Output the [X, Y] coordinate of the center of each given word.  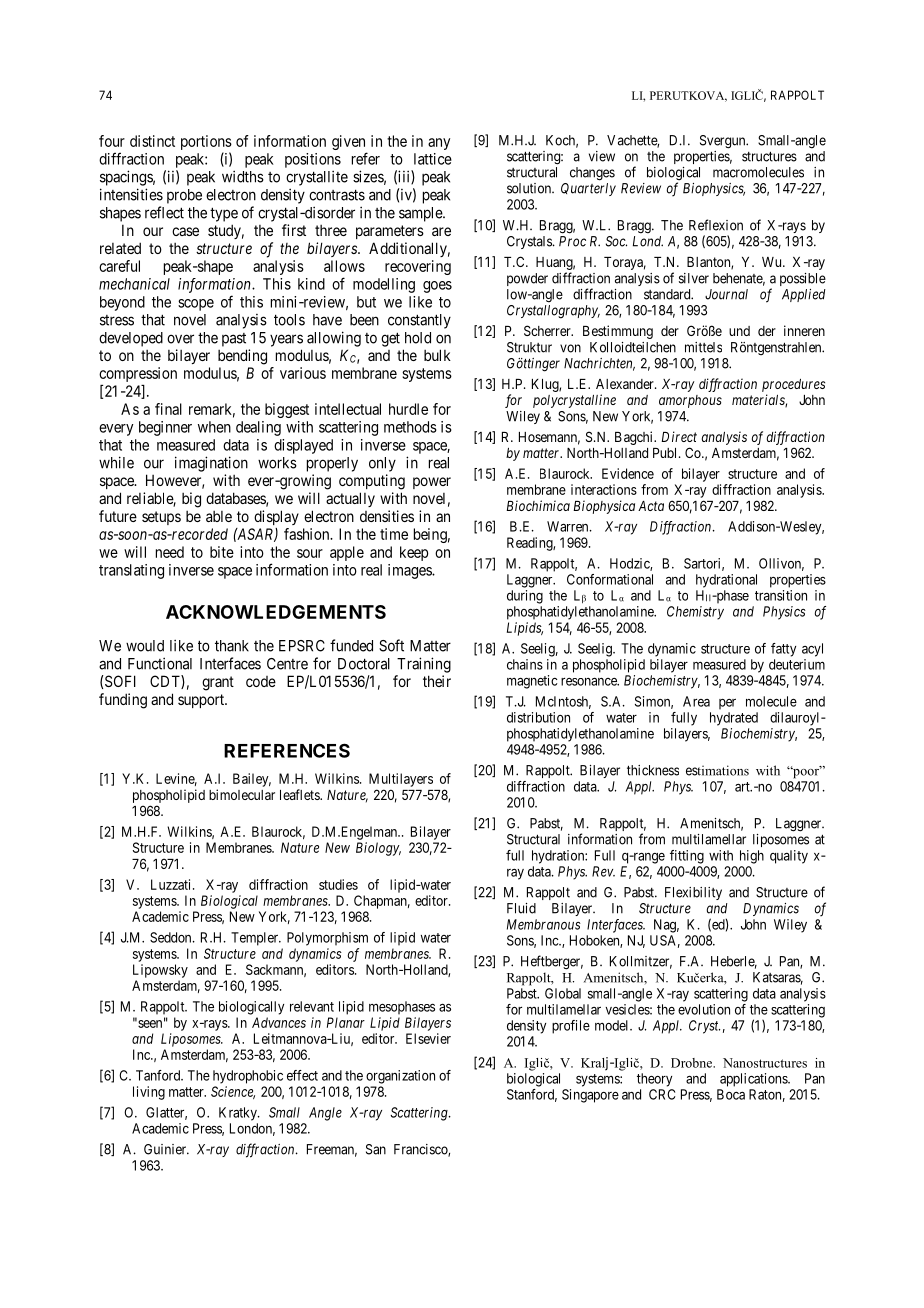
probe [184, 196]
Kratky [239, 1114]
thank [232, 646]
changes [592, 174]
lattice [433, 159]
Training [424, 665]
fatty [783, 650]
